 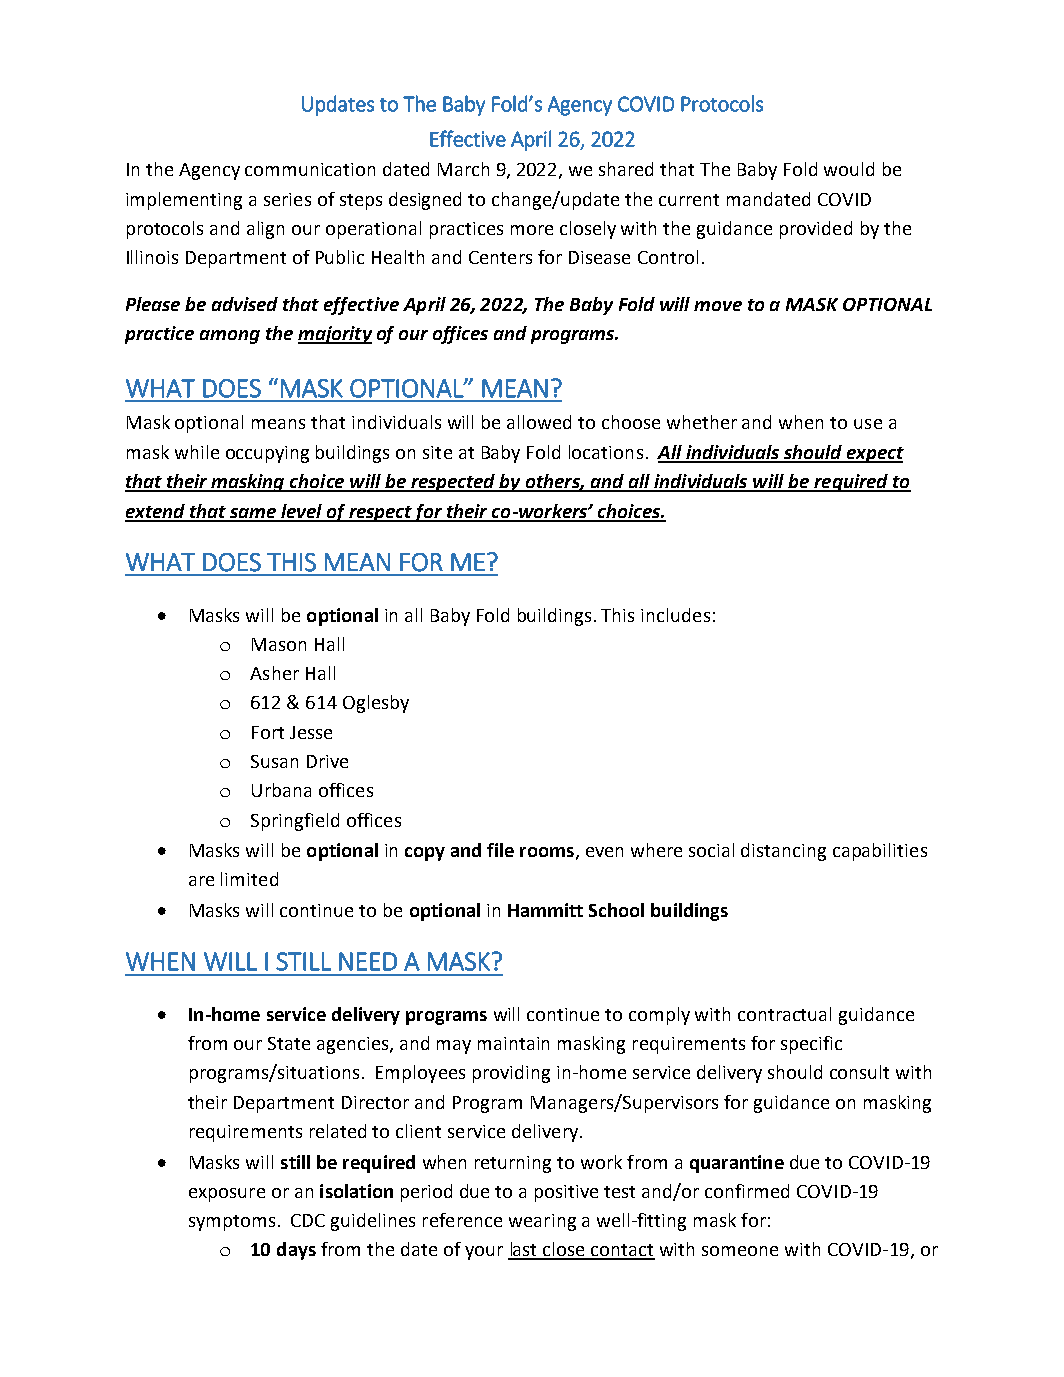 What do you see at coordinates (267, 454) in the screenshot?
I see `occupying` at bounding box center [267, 454].
